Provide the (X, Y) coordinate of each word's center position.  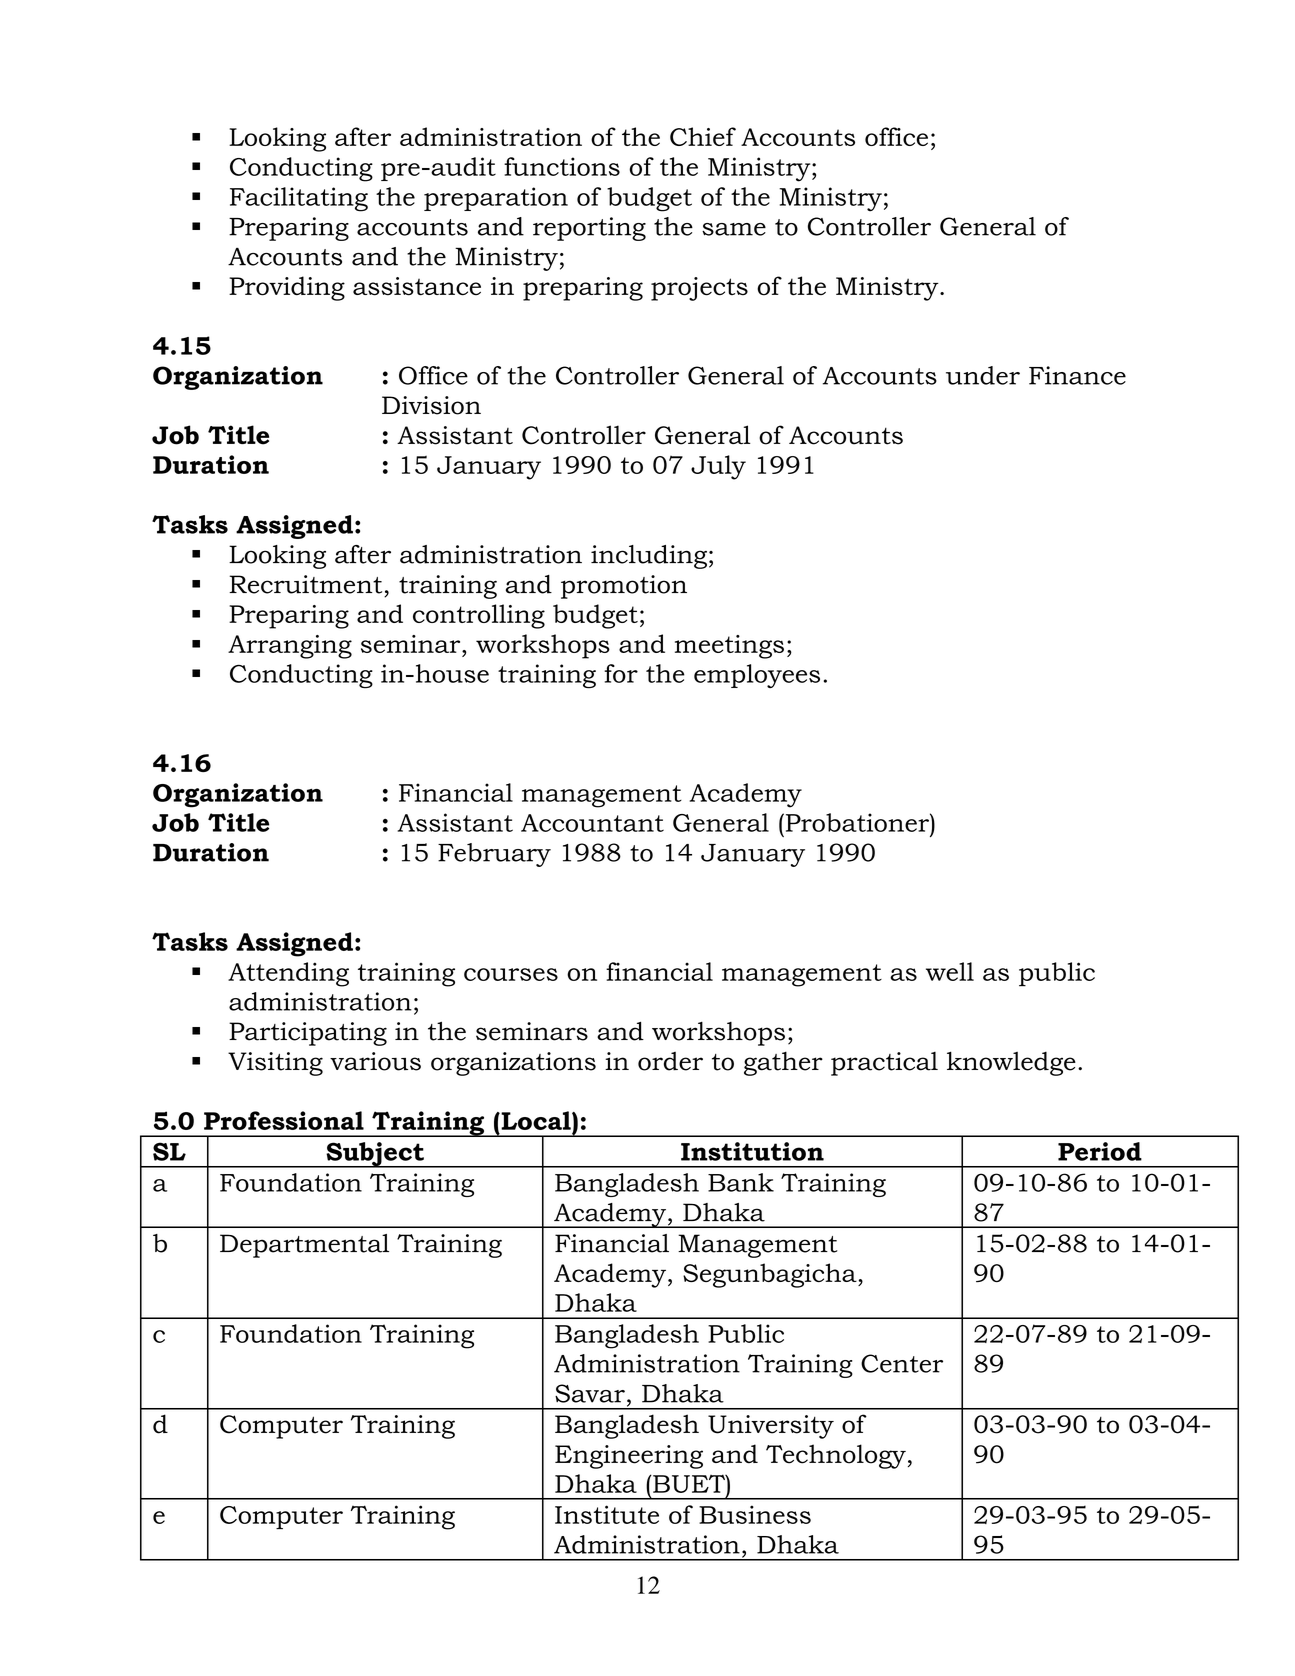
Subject (375, 1155)
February (494, 855)
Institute (607, 1514)
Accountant (592, 823)
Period (1100, 1151)
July (718, 467)
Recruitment (305, 584)
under (983, 375)
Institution (752, 1151)
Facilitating (299, 199)
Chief (703, 136)
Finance (1077, 375)
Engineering (629, 1457)
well (950, 971)
